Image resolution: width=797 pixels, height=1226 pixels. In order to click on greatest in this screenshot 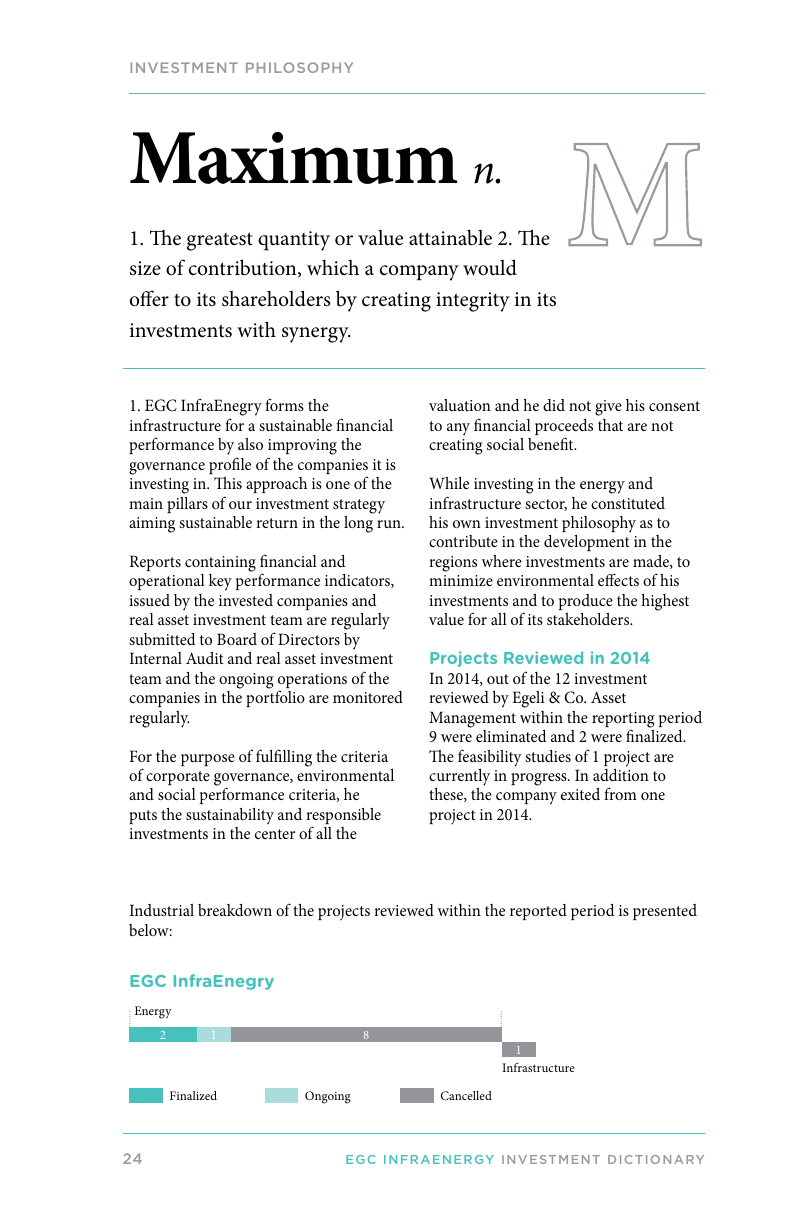, I will do `click(220, 241)`.
